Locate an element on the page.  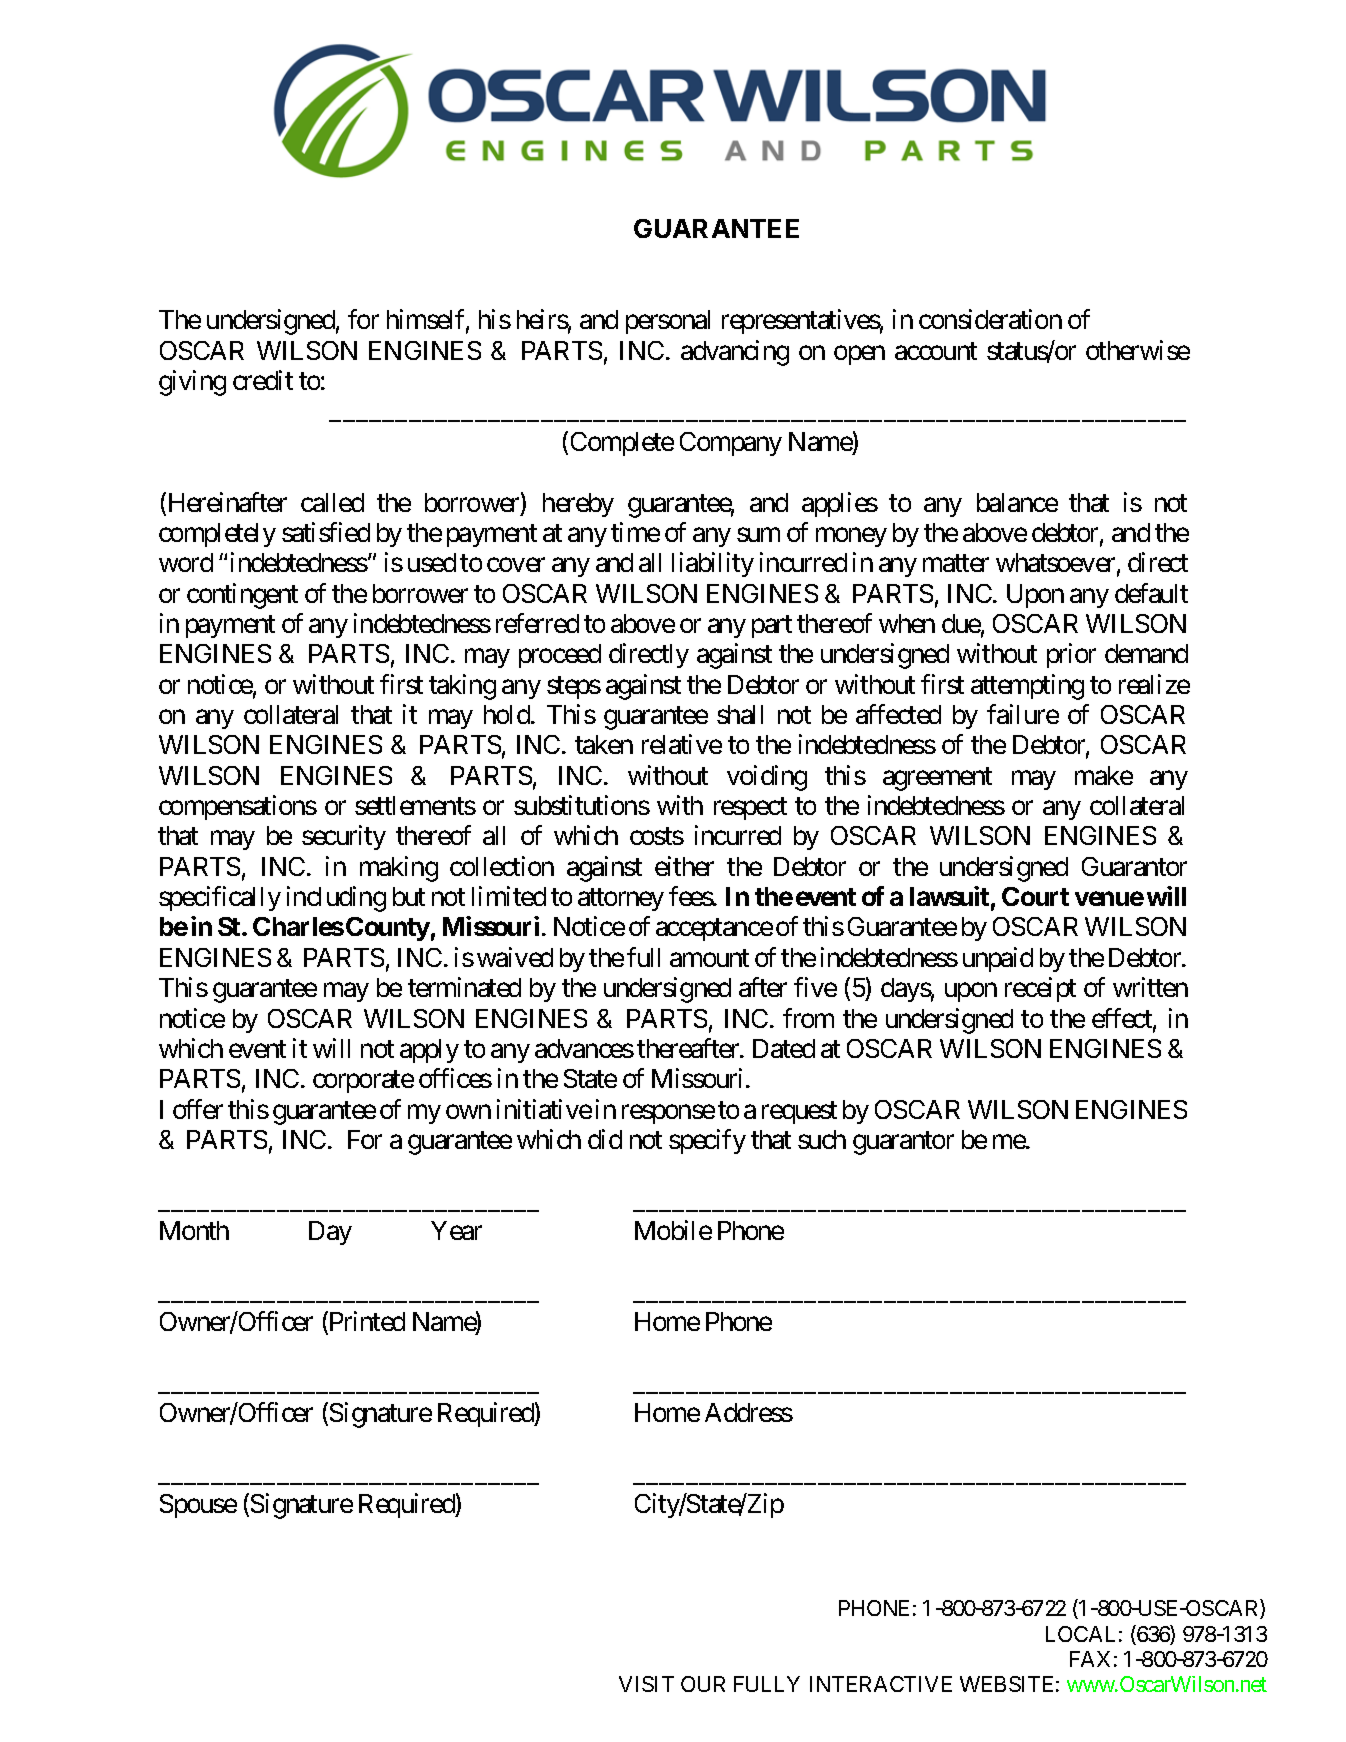
respect is located at coordinates (750, 809).
